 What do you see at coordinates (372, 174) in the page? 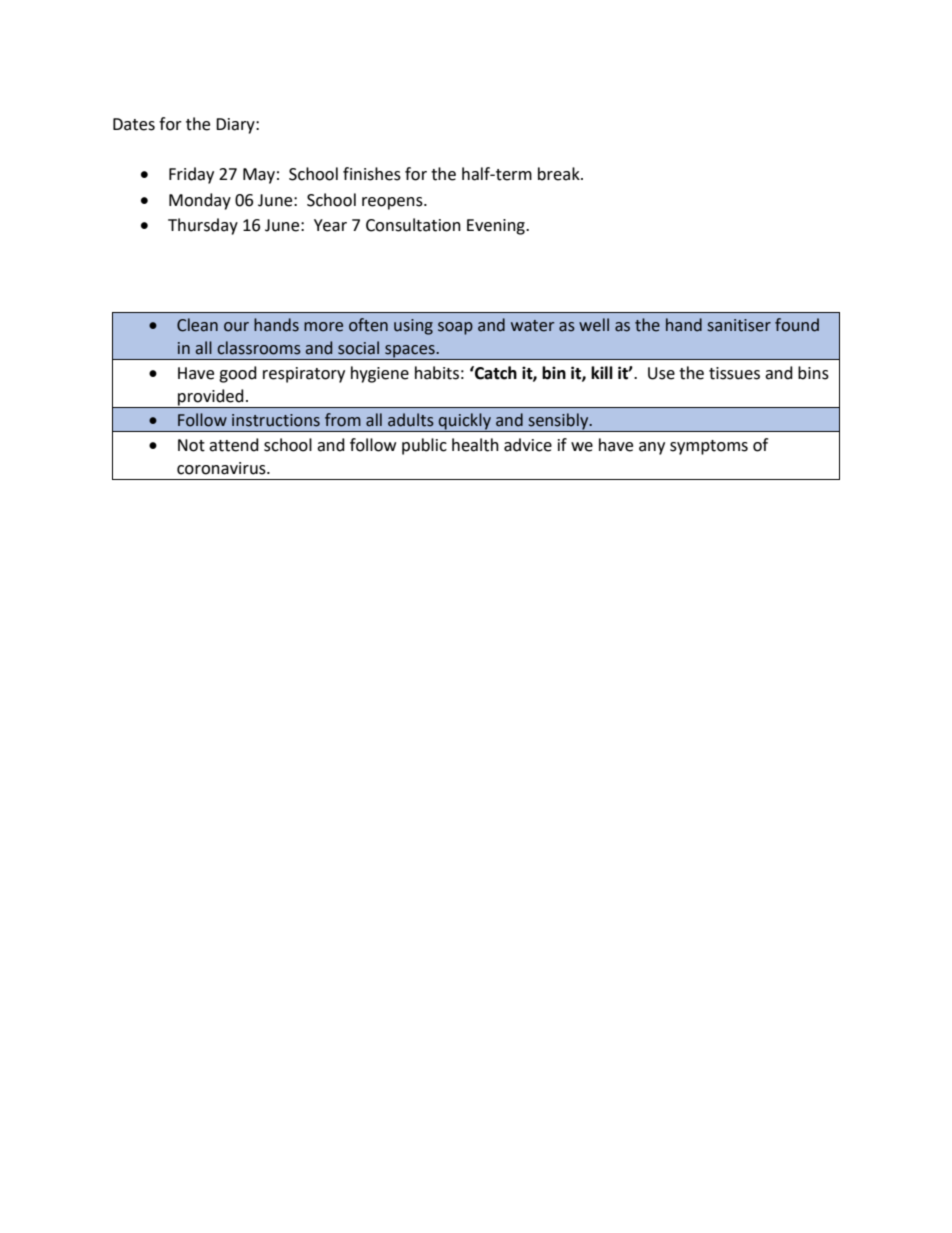
I see `finishes` at bounding box center [372, 174].
